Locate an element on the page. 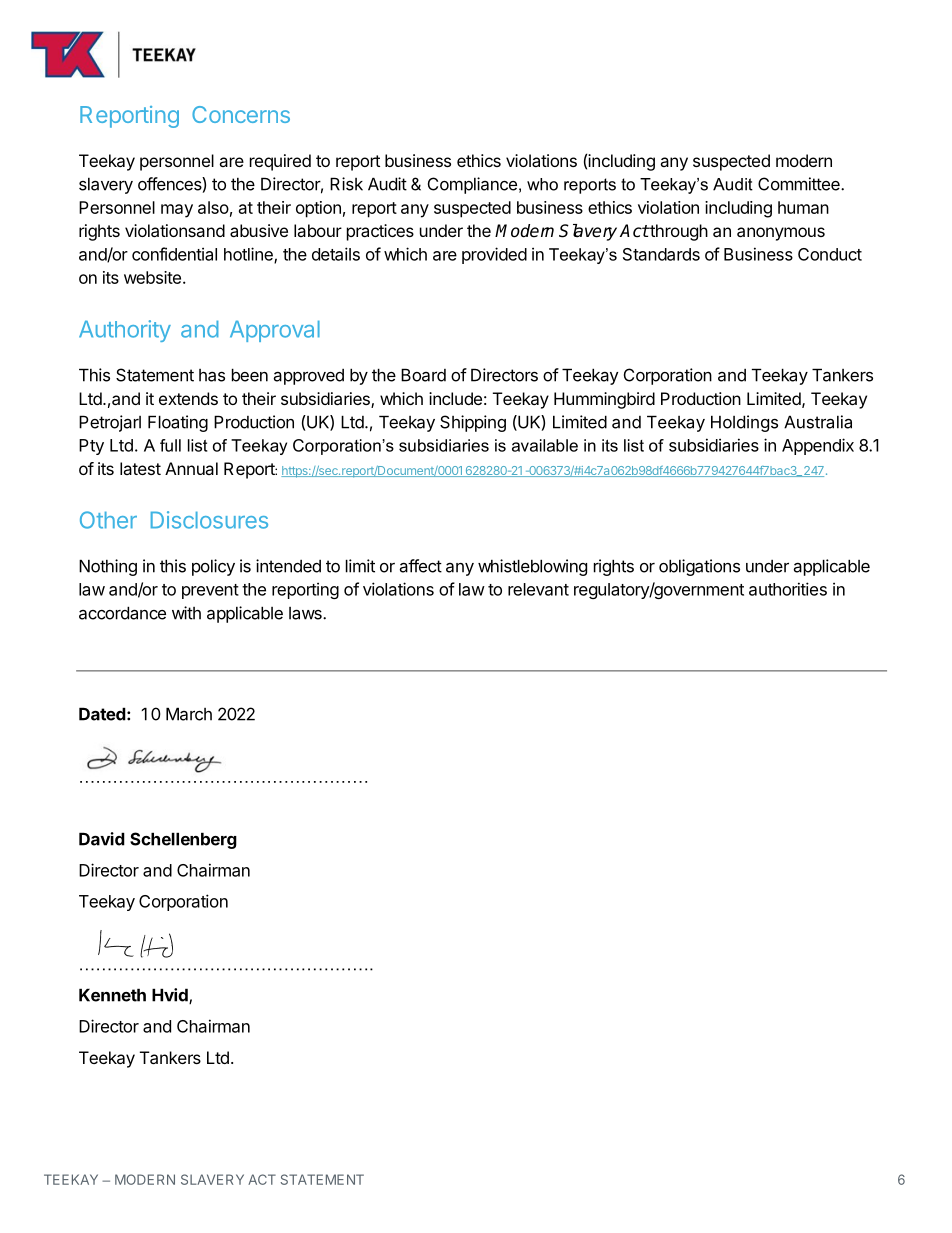 The image size is (952, 1233). David is located at coordinates (102, 839).
